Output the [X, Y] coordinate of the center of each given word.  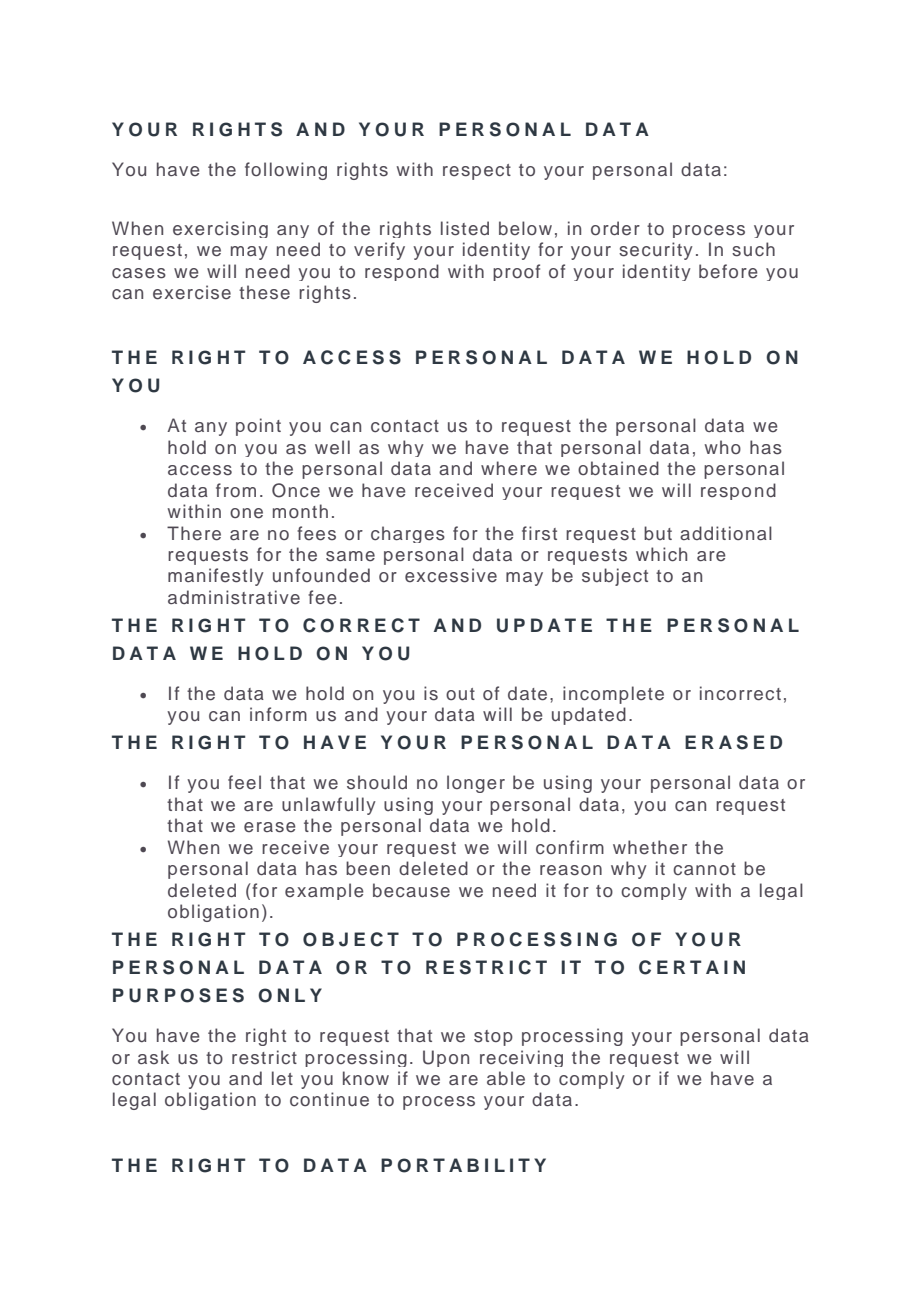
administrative [234, 597]
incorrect [740, 693]
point [258, 427]
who [723, 447]
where [509, 468]
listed [465, 228]
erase [270, 827]
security [656, 251]
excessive [451, 575]
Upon [446, 1058]
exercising [220, 229]
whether [650, 847]
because [411, 890]
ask [153, 1057]
